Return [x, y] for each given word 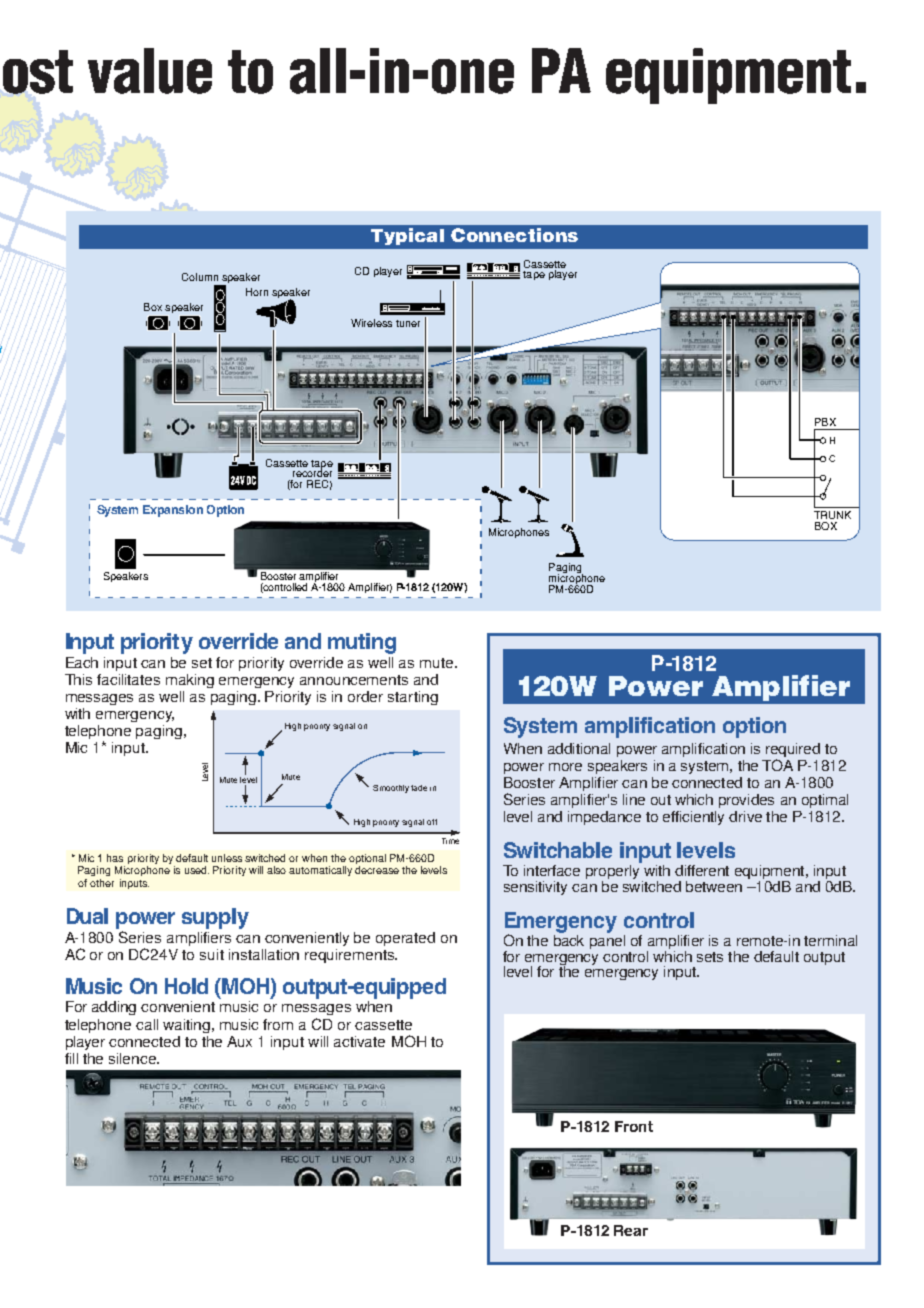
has [115, 858]
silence [134, 1058]
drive [745, 816]
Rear [631, 1230]
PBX [825, 422]
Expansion [173, 511]
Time [450, 841]
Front [634, 1126]
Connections [514, 235]
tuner [408, 323]
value [150, 71]
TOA [777, 765]
